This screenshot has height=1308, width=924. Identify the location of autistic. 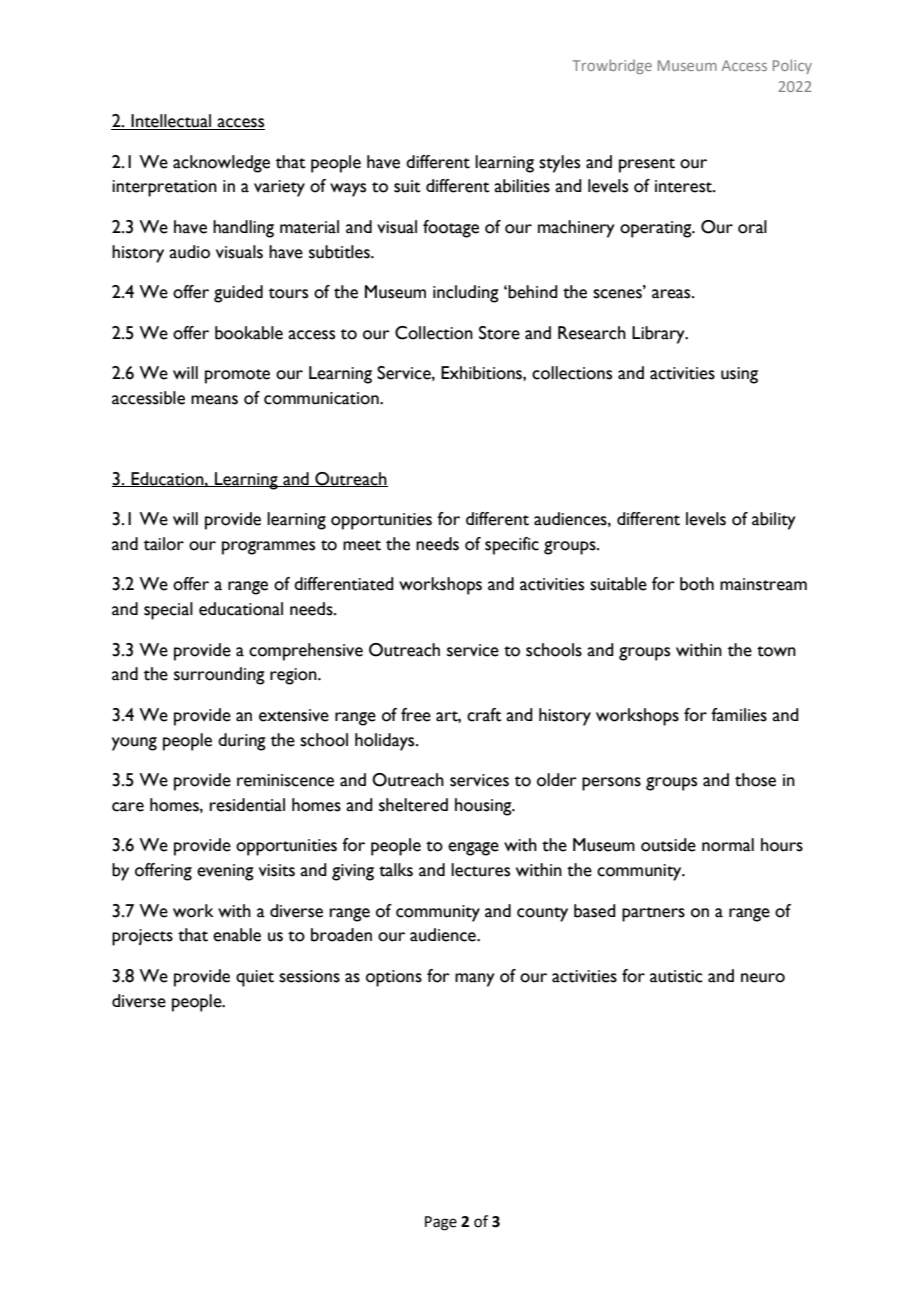
(676, 976).
